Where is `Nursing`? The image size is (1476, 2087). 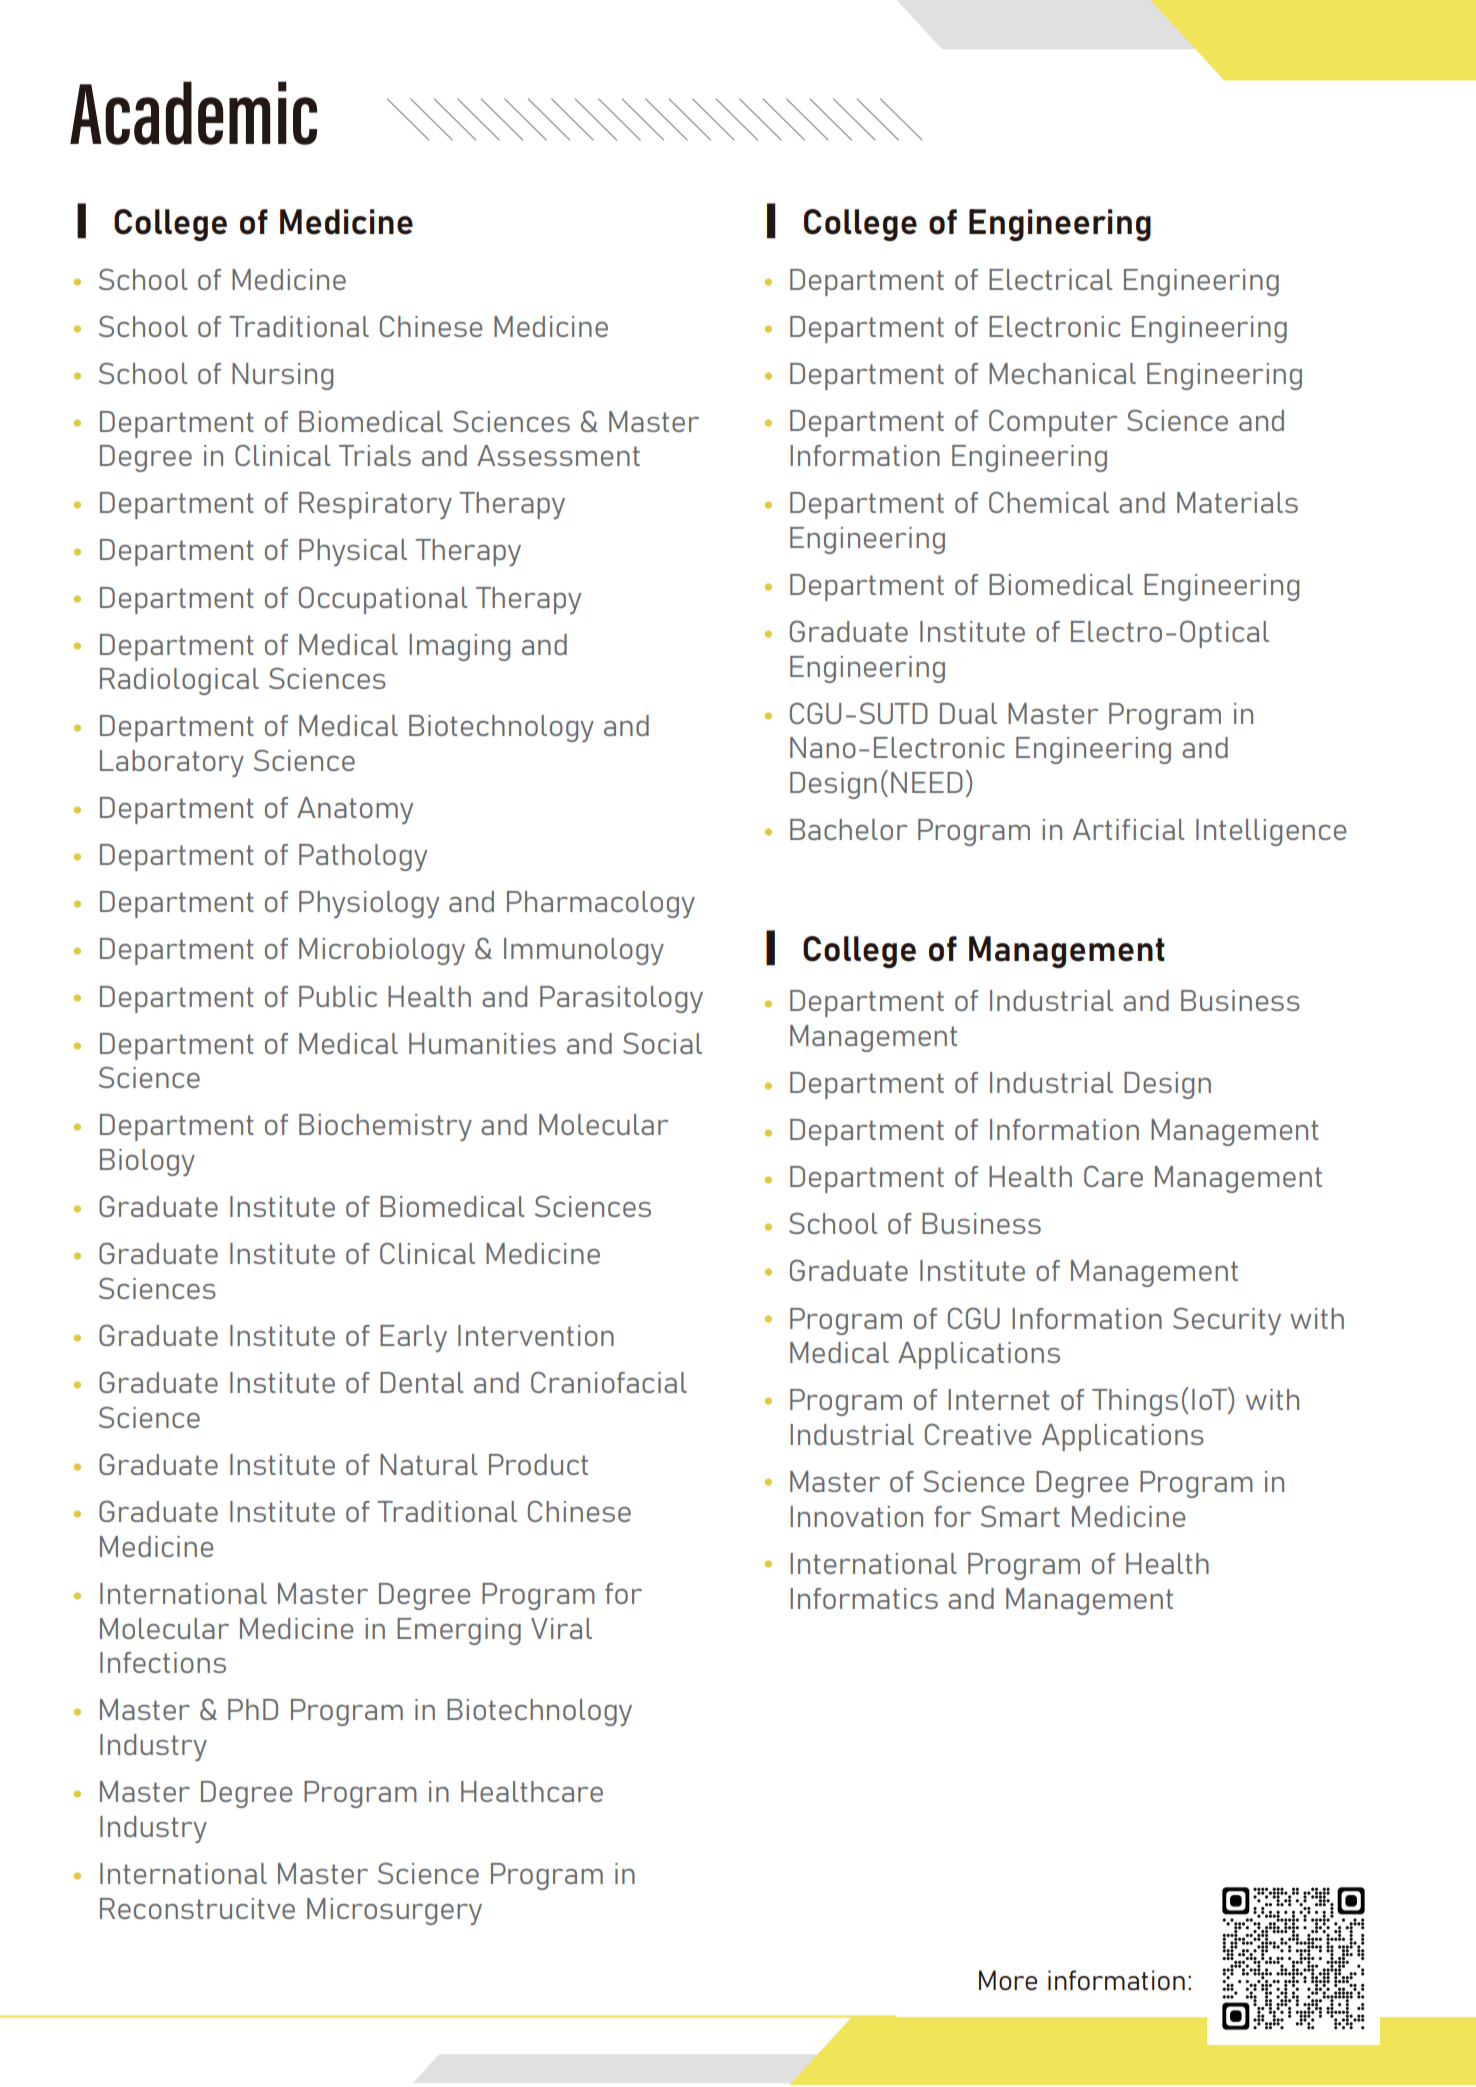 Nursing is located at coordinates (282, 376).
